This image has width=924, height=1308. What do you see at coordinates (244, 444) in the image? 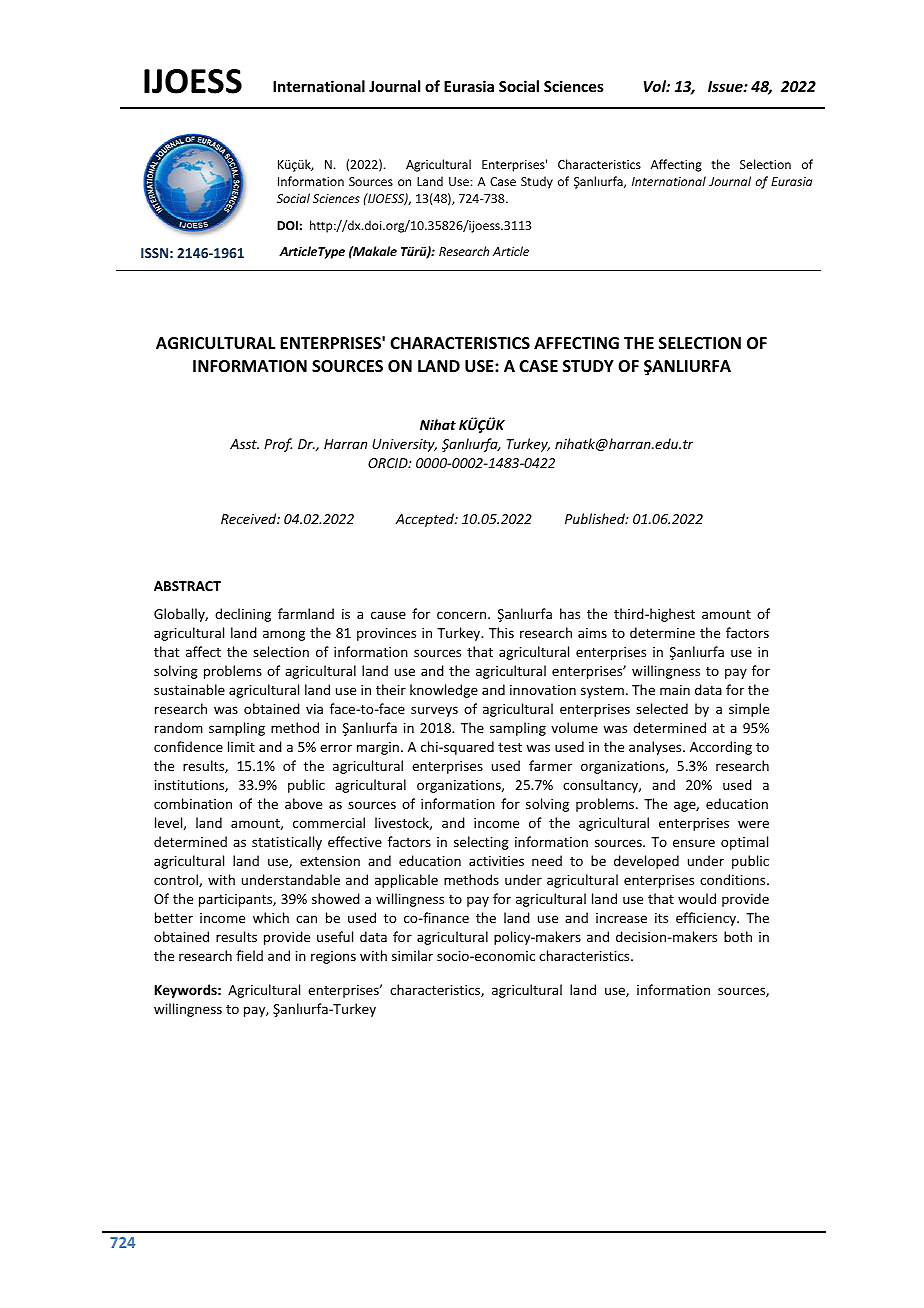
I see `Asst` at bounding box center [244, 444].
